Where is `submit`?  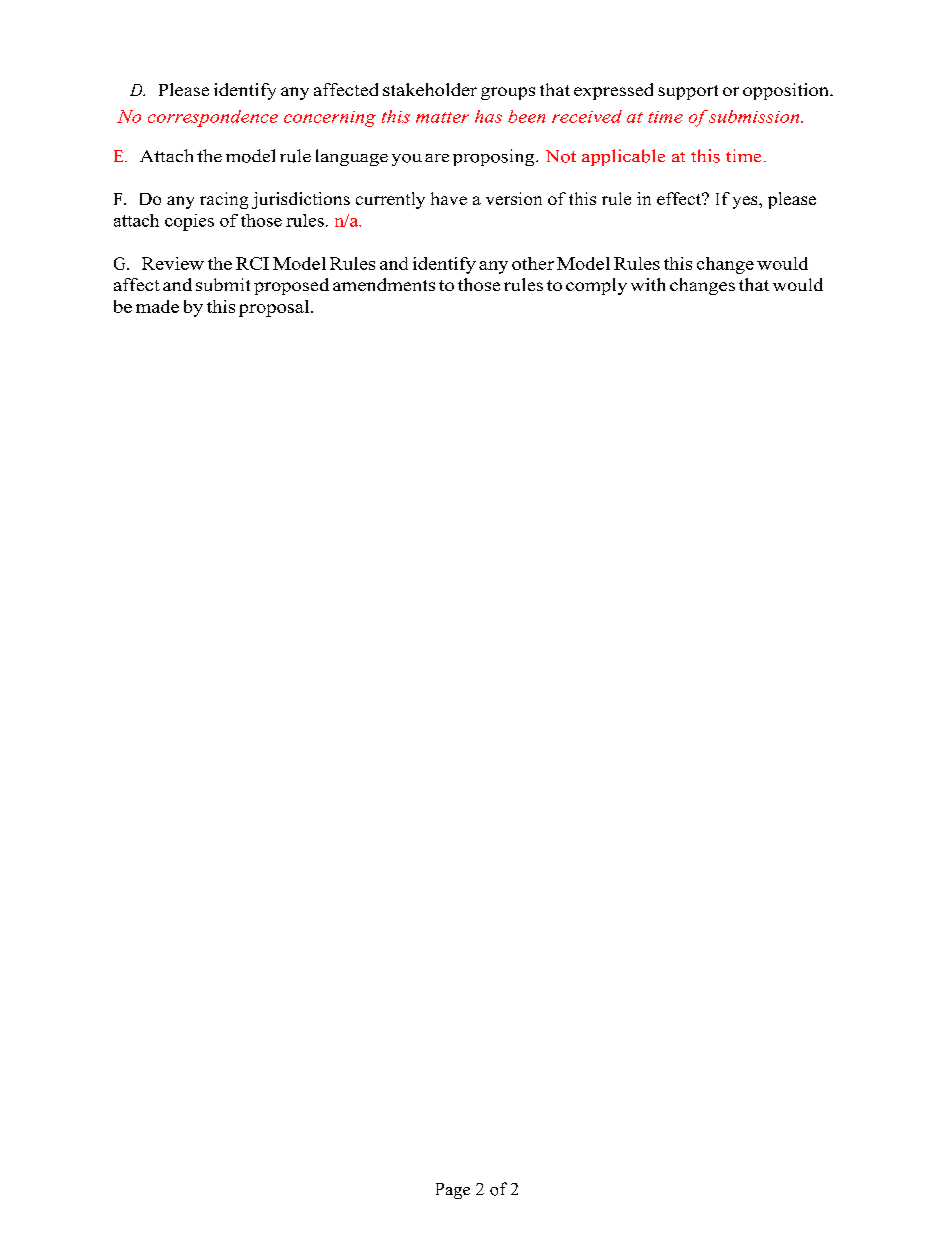 submit is located at coordinates (223, 284).
